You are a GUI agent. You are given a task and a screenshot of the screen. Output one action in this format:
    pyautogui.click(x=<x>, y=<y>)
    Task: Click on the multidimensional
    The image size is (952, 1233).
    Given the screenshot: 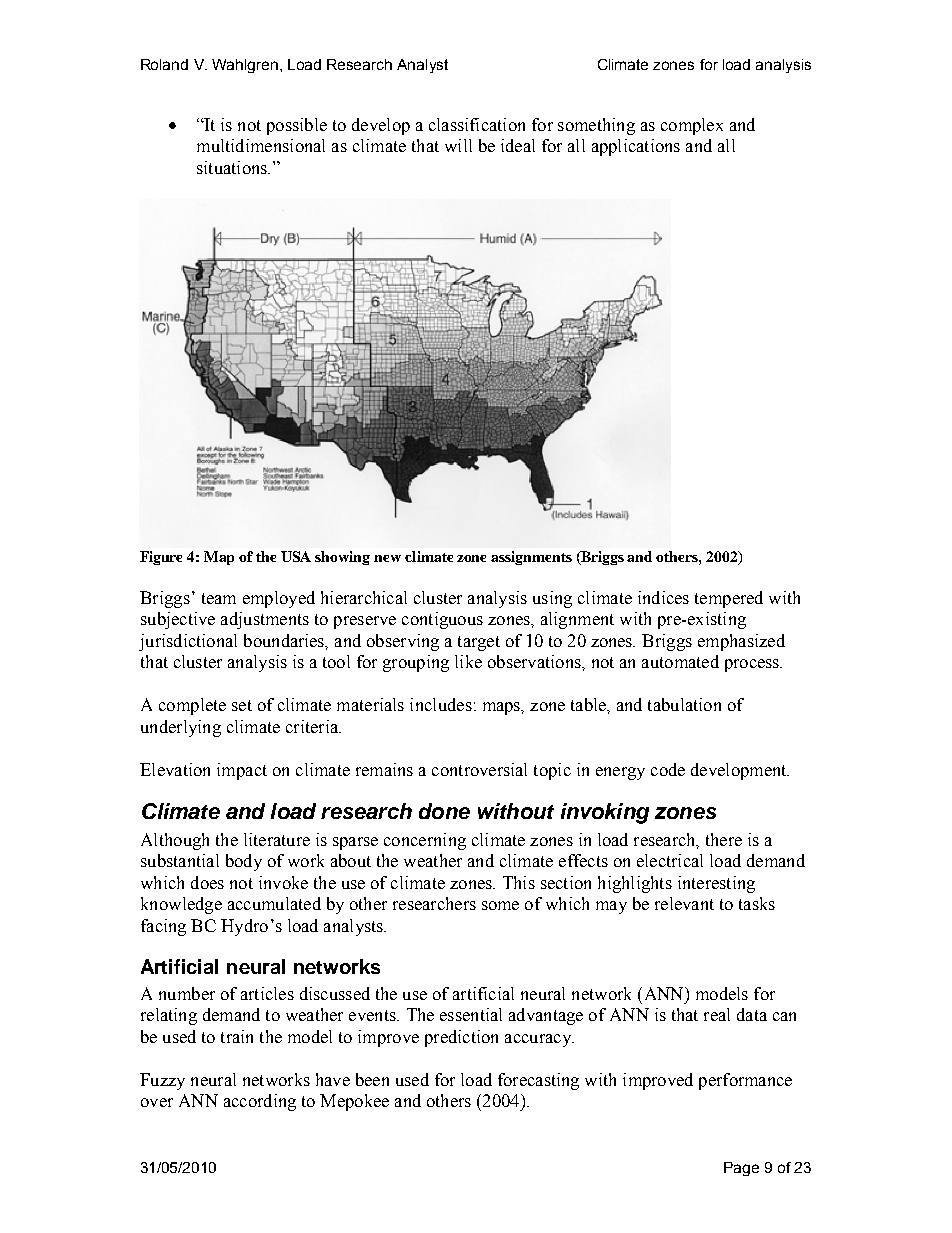 What is the action you would take?
    pyautogui.click(x=261, y=145)
